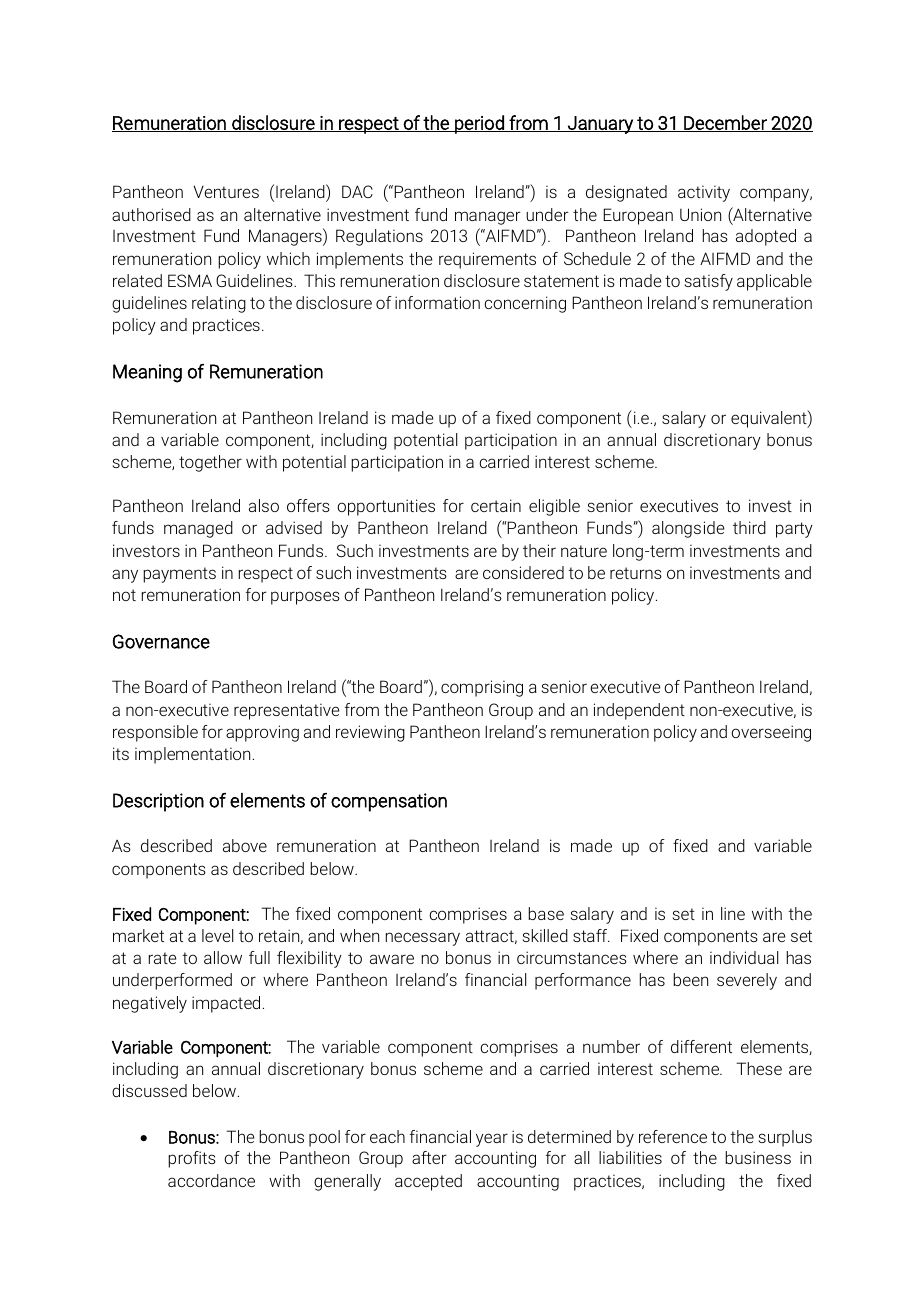 This page has height=1308, width=924. Describe the element at coordinates (479, 124) in the page. I see `period` at that location.
